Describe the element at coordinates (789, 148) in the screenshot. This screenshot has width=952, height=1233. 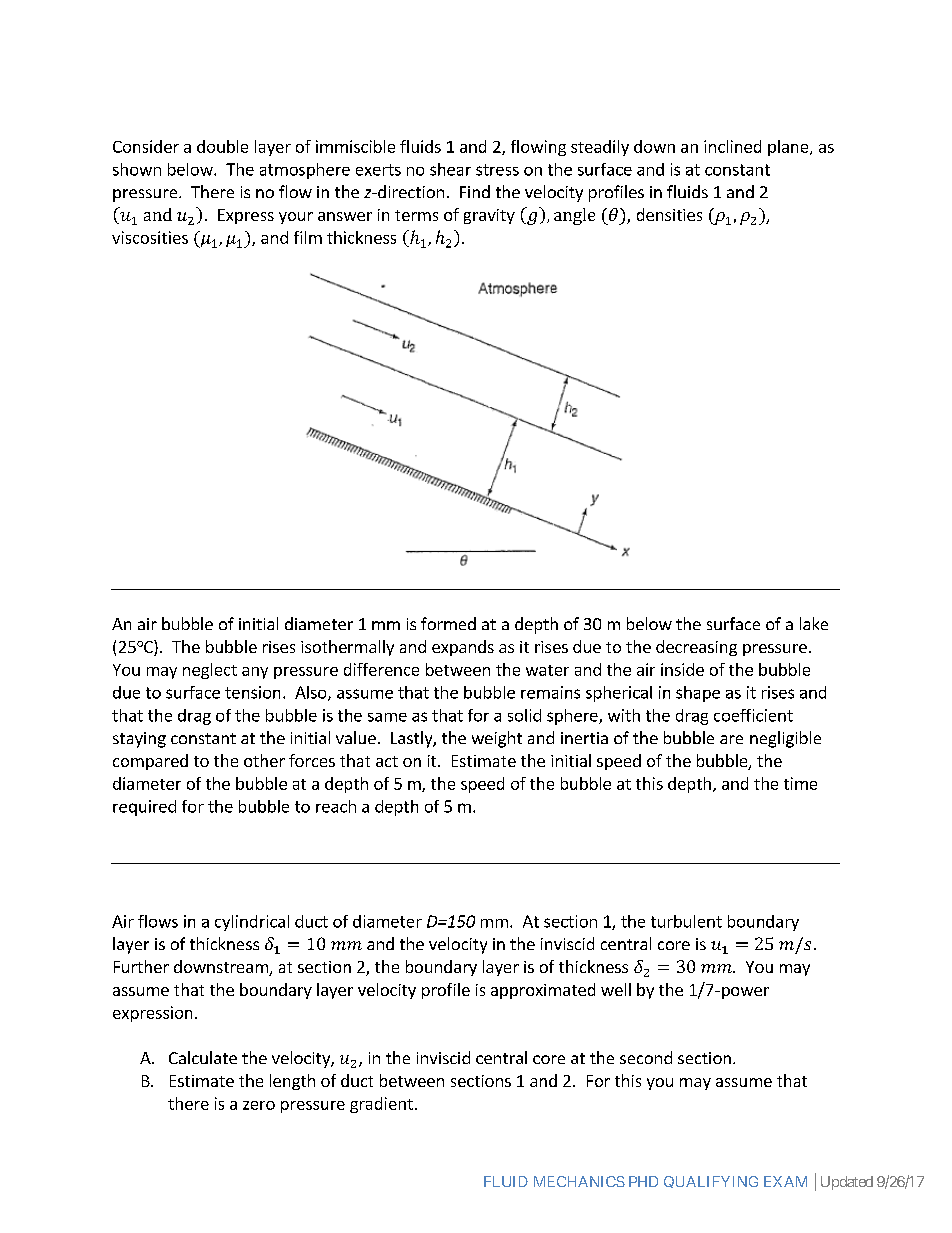
I see `plane` at that location.
